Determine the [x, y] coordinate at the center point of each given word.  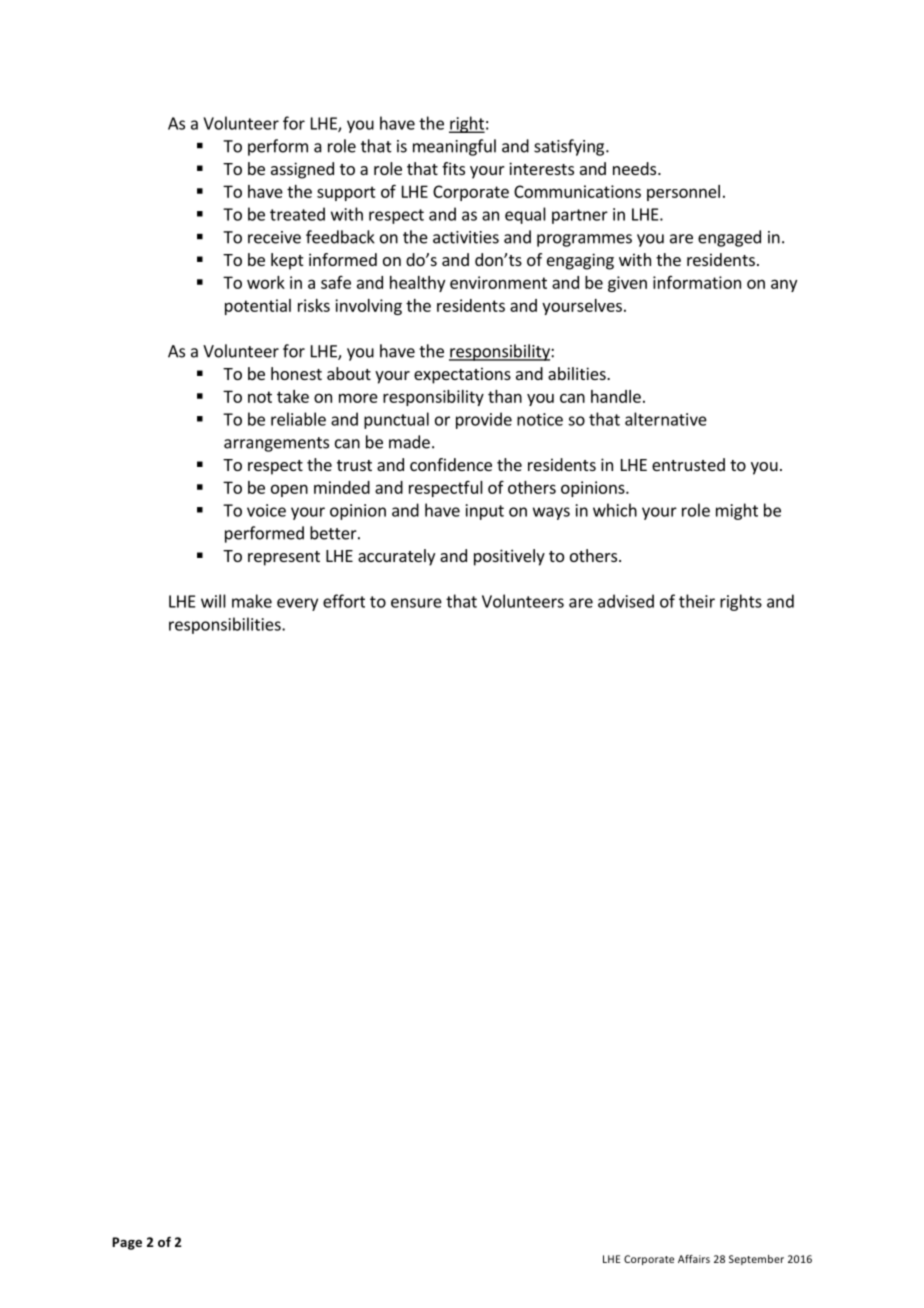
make [252, 601]
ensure [416, 603]
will [213, 601]
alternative [666, 419]
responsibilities [226, 625]
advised [626, 601]
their [697, 601]
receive [274, 237]
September [756, 1260]
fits [453, 168]
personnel [683, 193]
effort [344, 601]
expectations [462, 375]
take [293, 396]
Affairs [694, 1259]
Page [127, 1243]
